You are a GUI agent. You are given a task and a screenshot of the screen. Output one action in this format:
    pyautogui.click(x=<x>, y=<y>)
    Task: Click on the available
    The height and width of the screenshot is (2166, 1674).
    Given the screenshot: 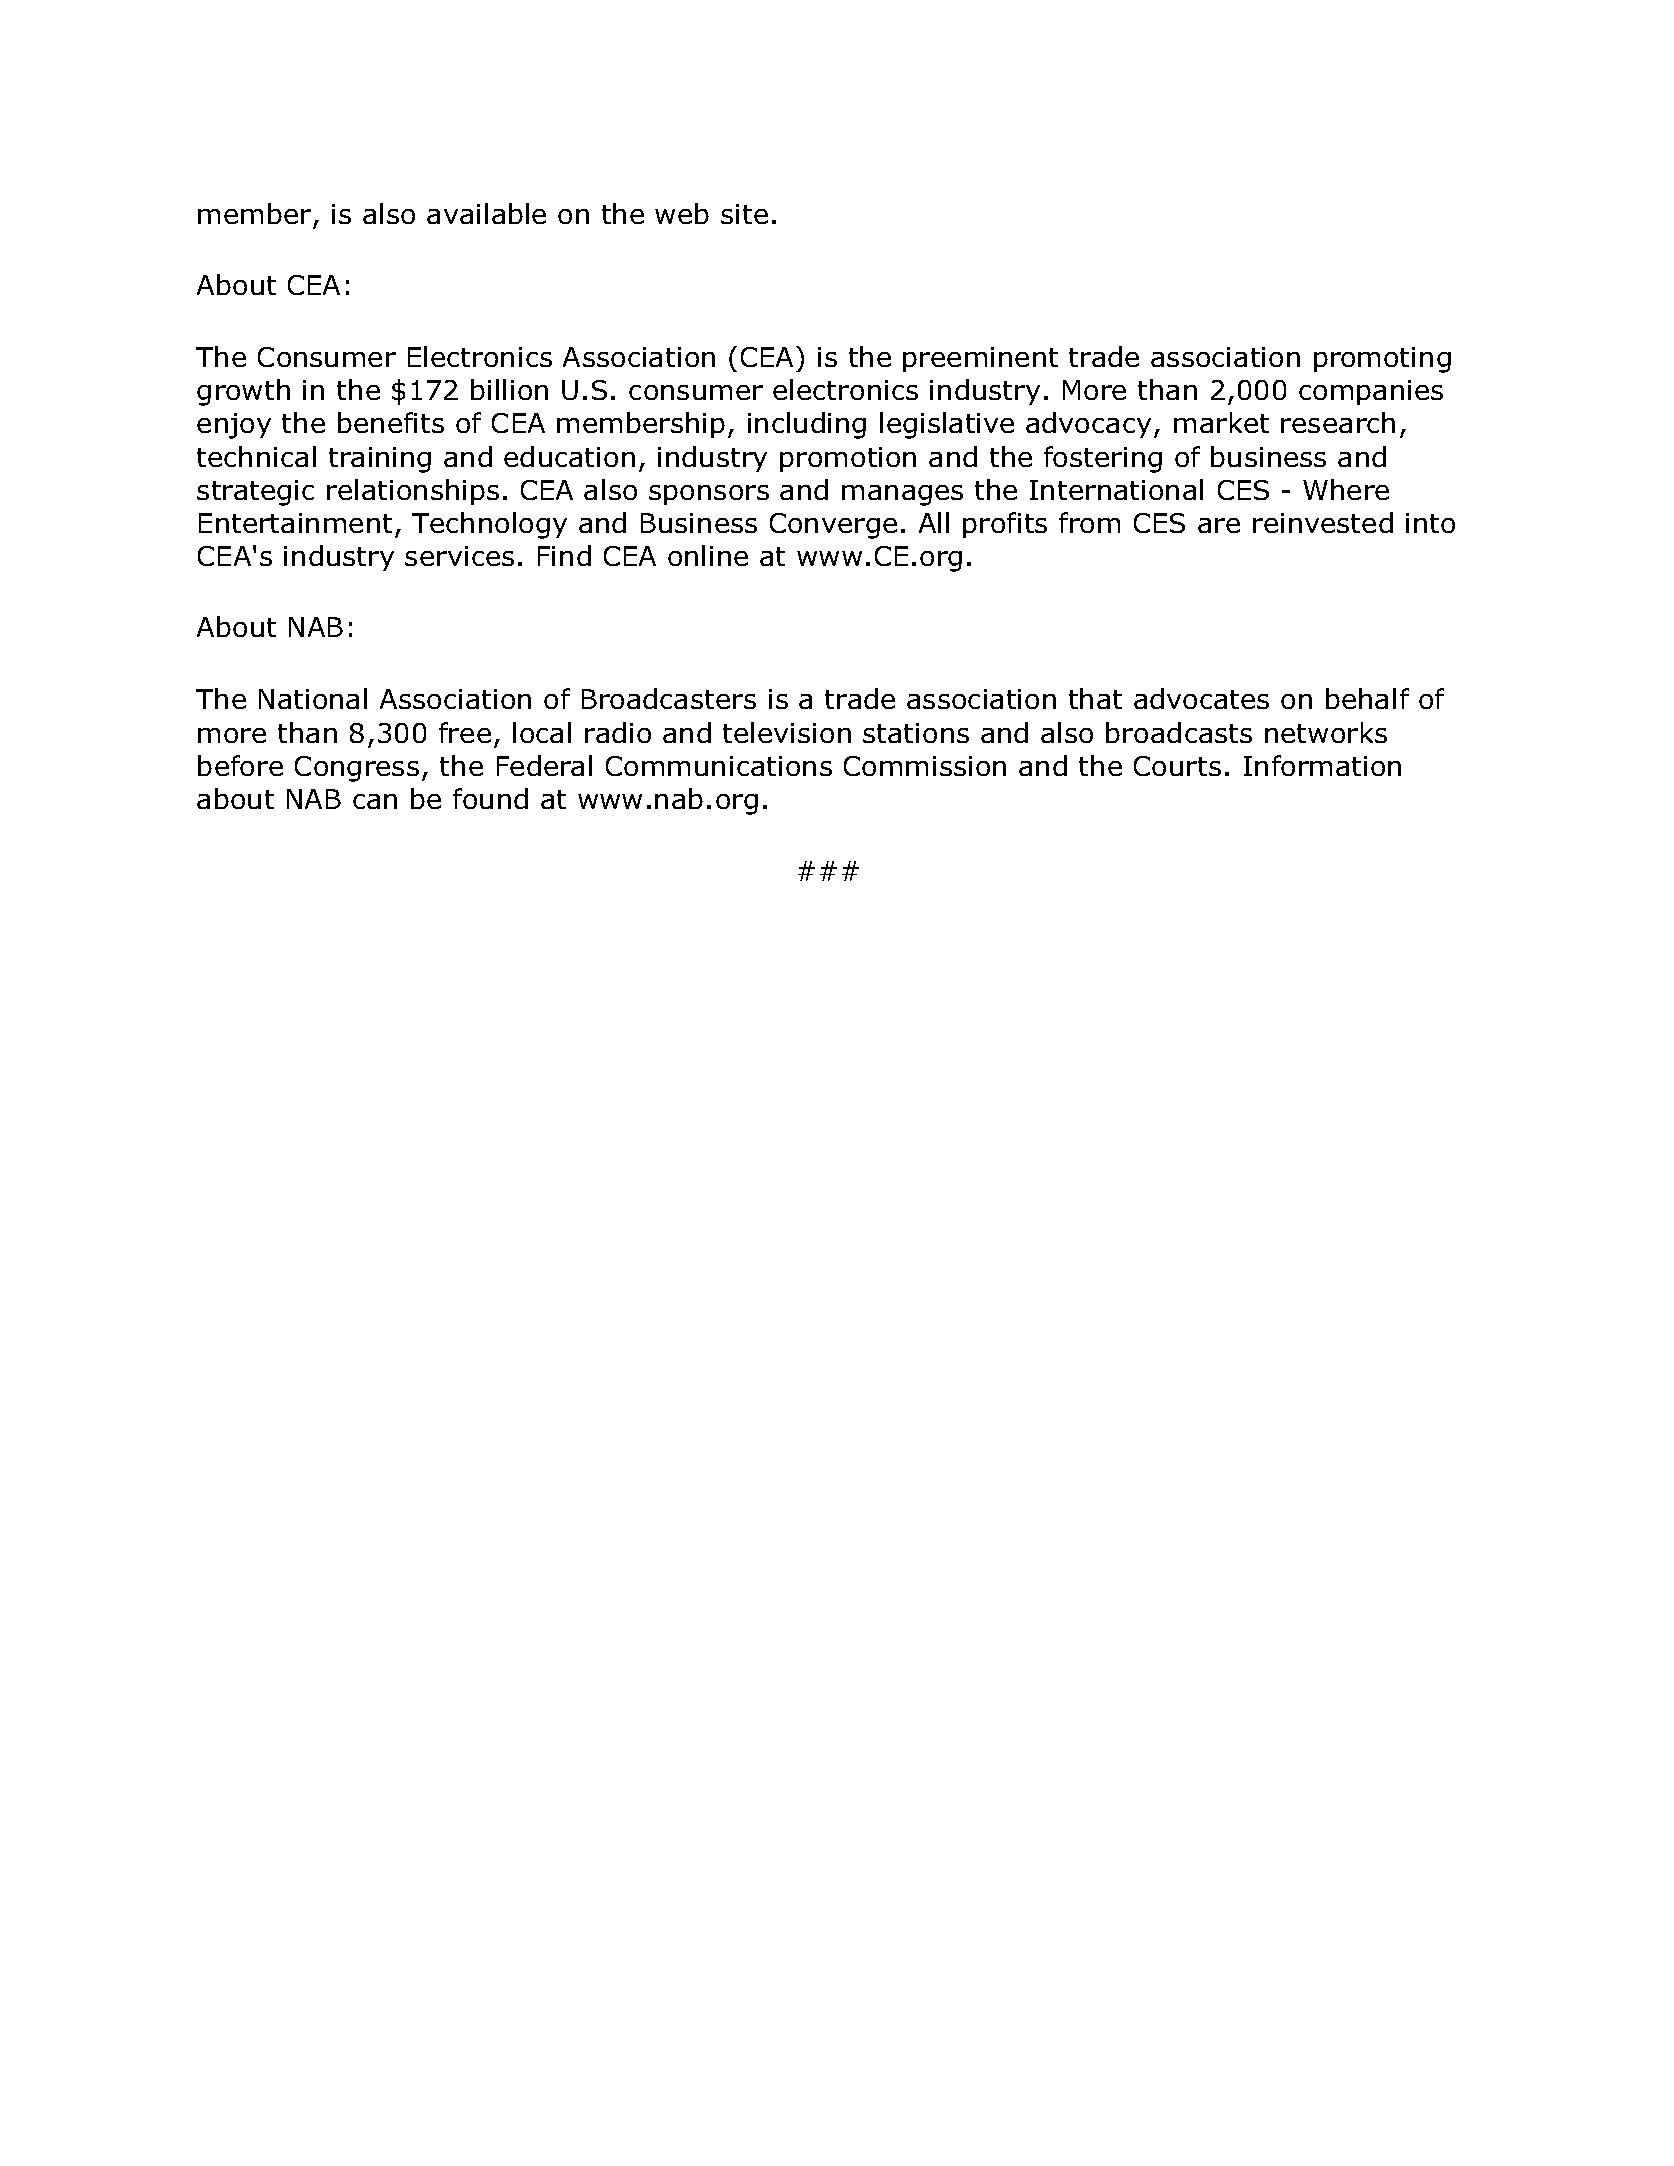 What is the action you would take?
    pyautogui.click(x=486, y=213)
